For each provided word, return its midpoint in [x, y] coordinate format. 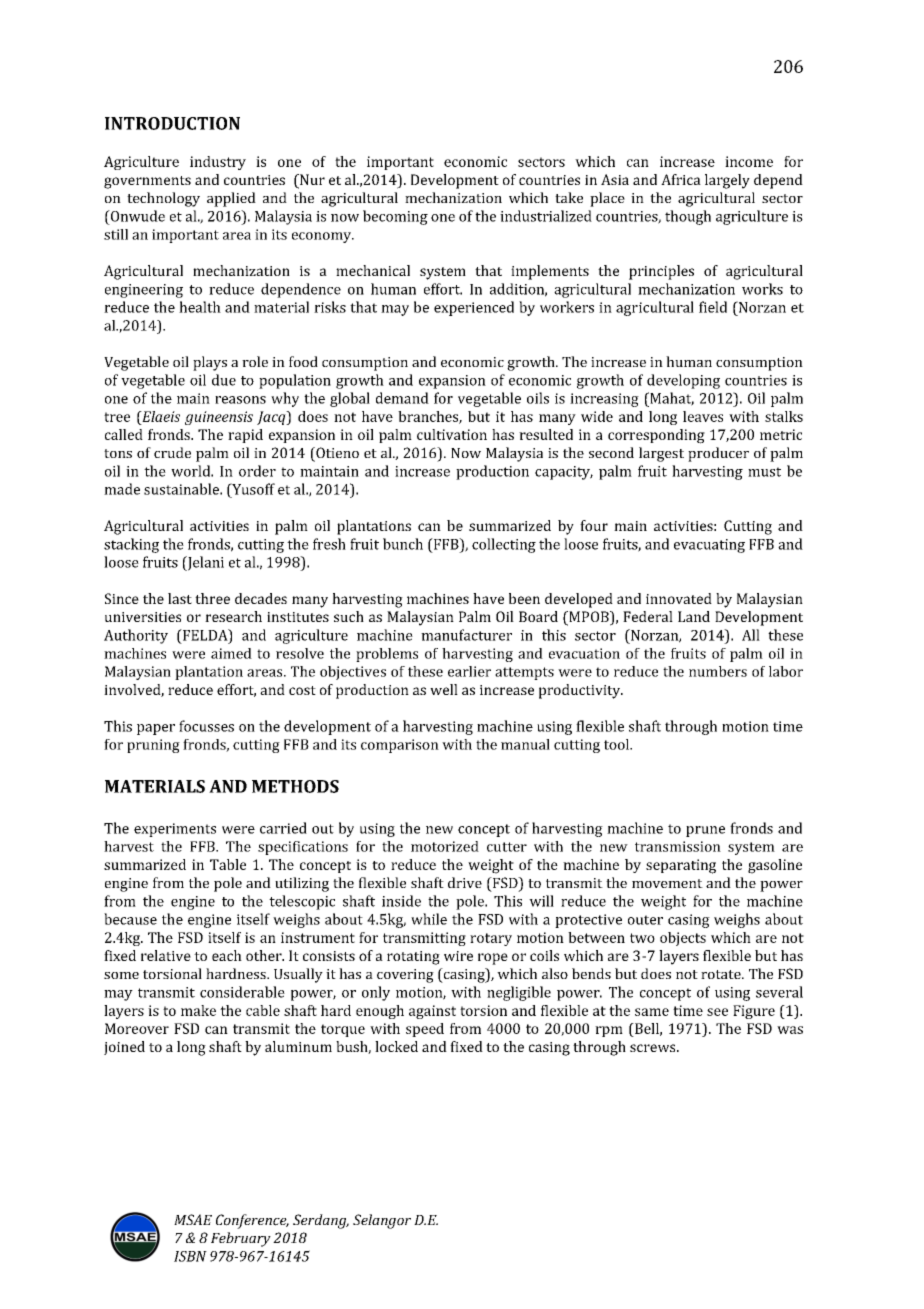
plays [210, 363]
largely [727, 181]
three [212, 598]
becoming [395, 217]
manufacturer [466, 635]
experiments [175, 830]
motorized [445, 846]
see [717, 1012]
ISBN [190, 1256]
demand [402, 398]
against [432, 1012]
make [198, 1010]
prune [705, 831]
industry [218, 163]
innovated [679, 598]
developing [683, 381]
